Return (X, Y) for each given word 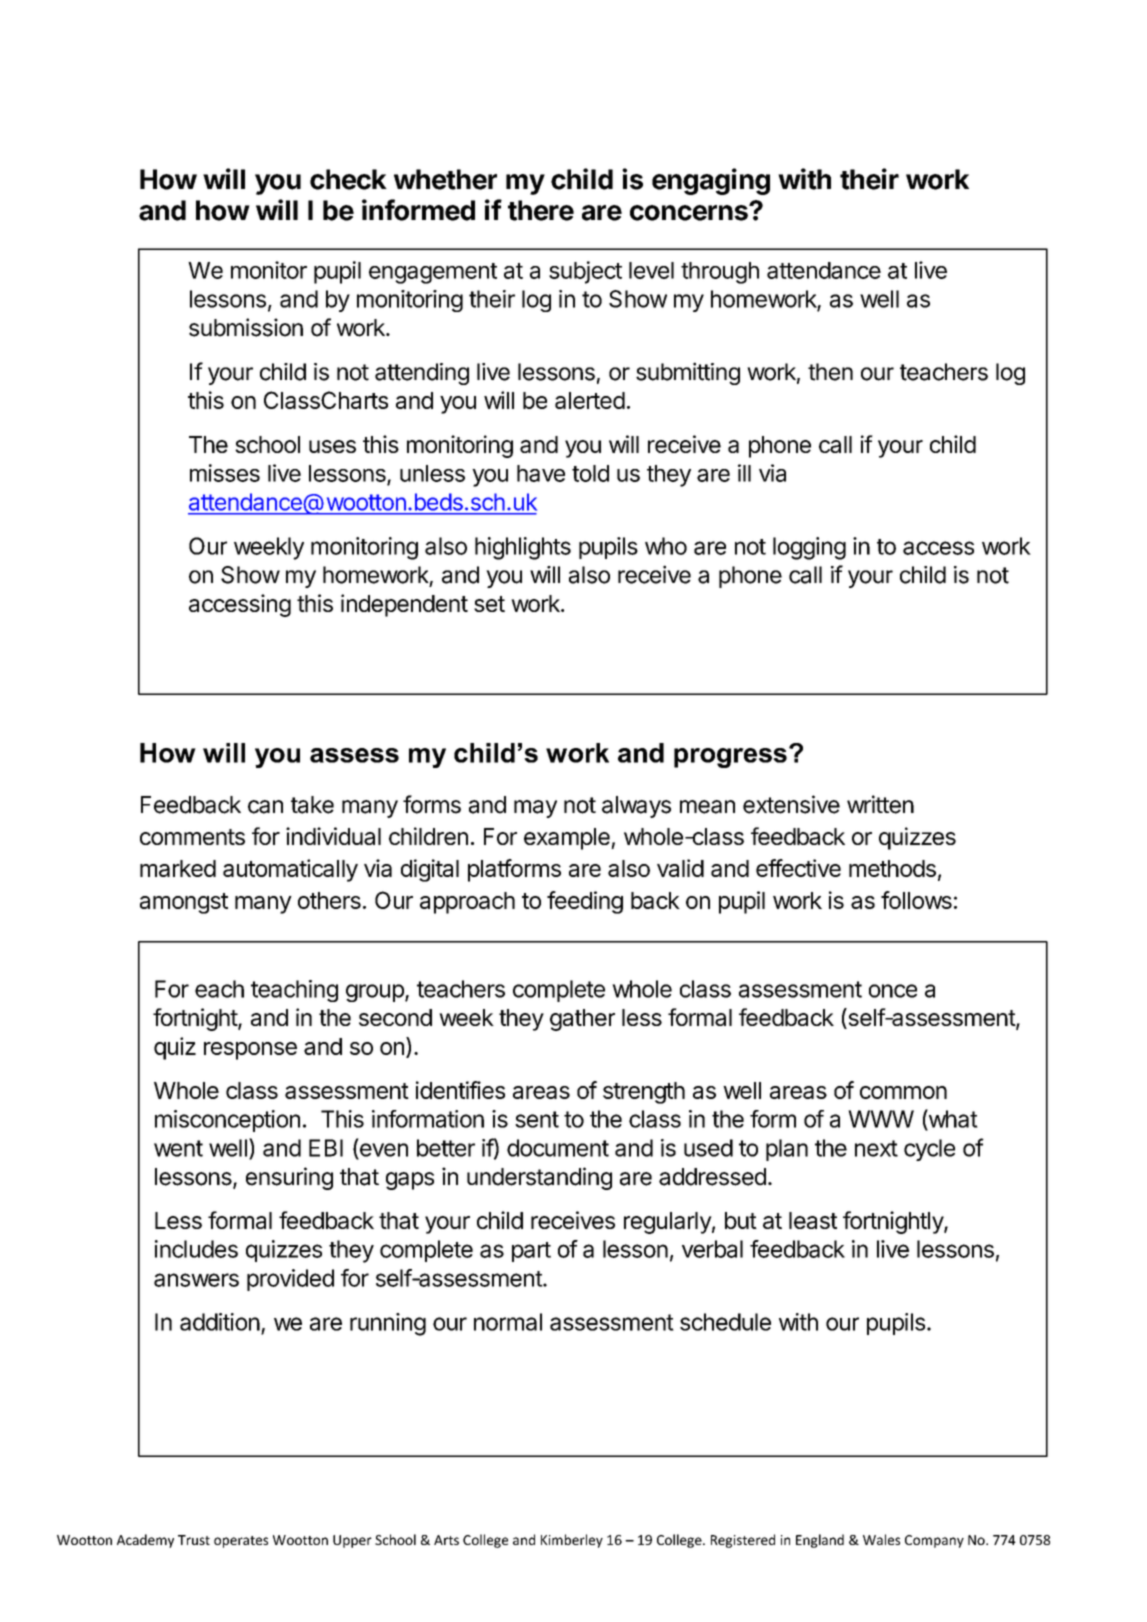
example (568, 839)
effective (798, 868)
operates (241, 1542)
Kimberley (572, 1541)
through (720, 273)
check (348, 179)
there (541, 210)
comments (192, 837)
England (820, 1541)
